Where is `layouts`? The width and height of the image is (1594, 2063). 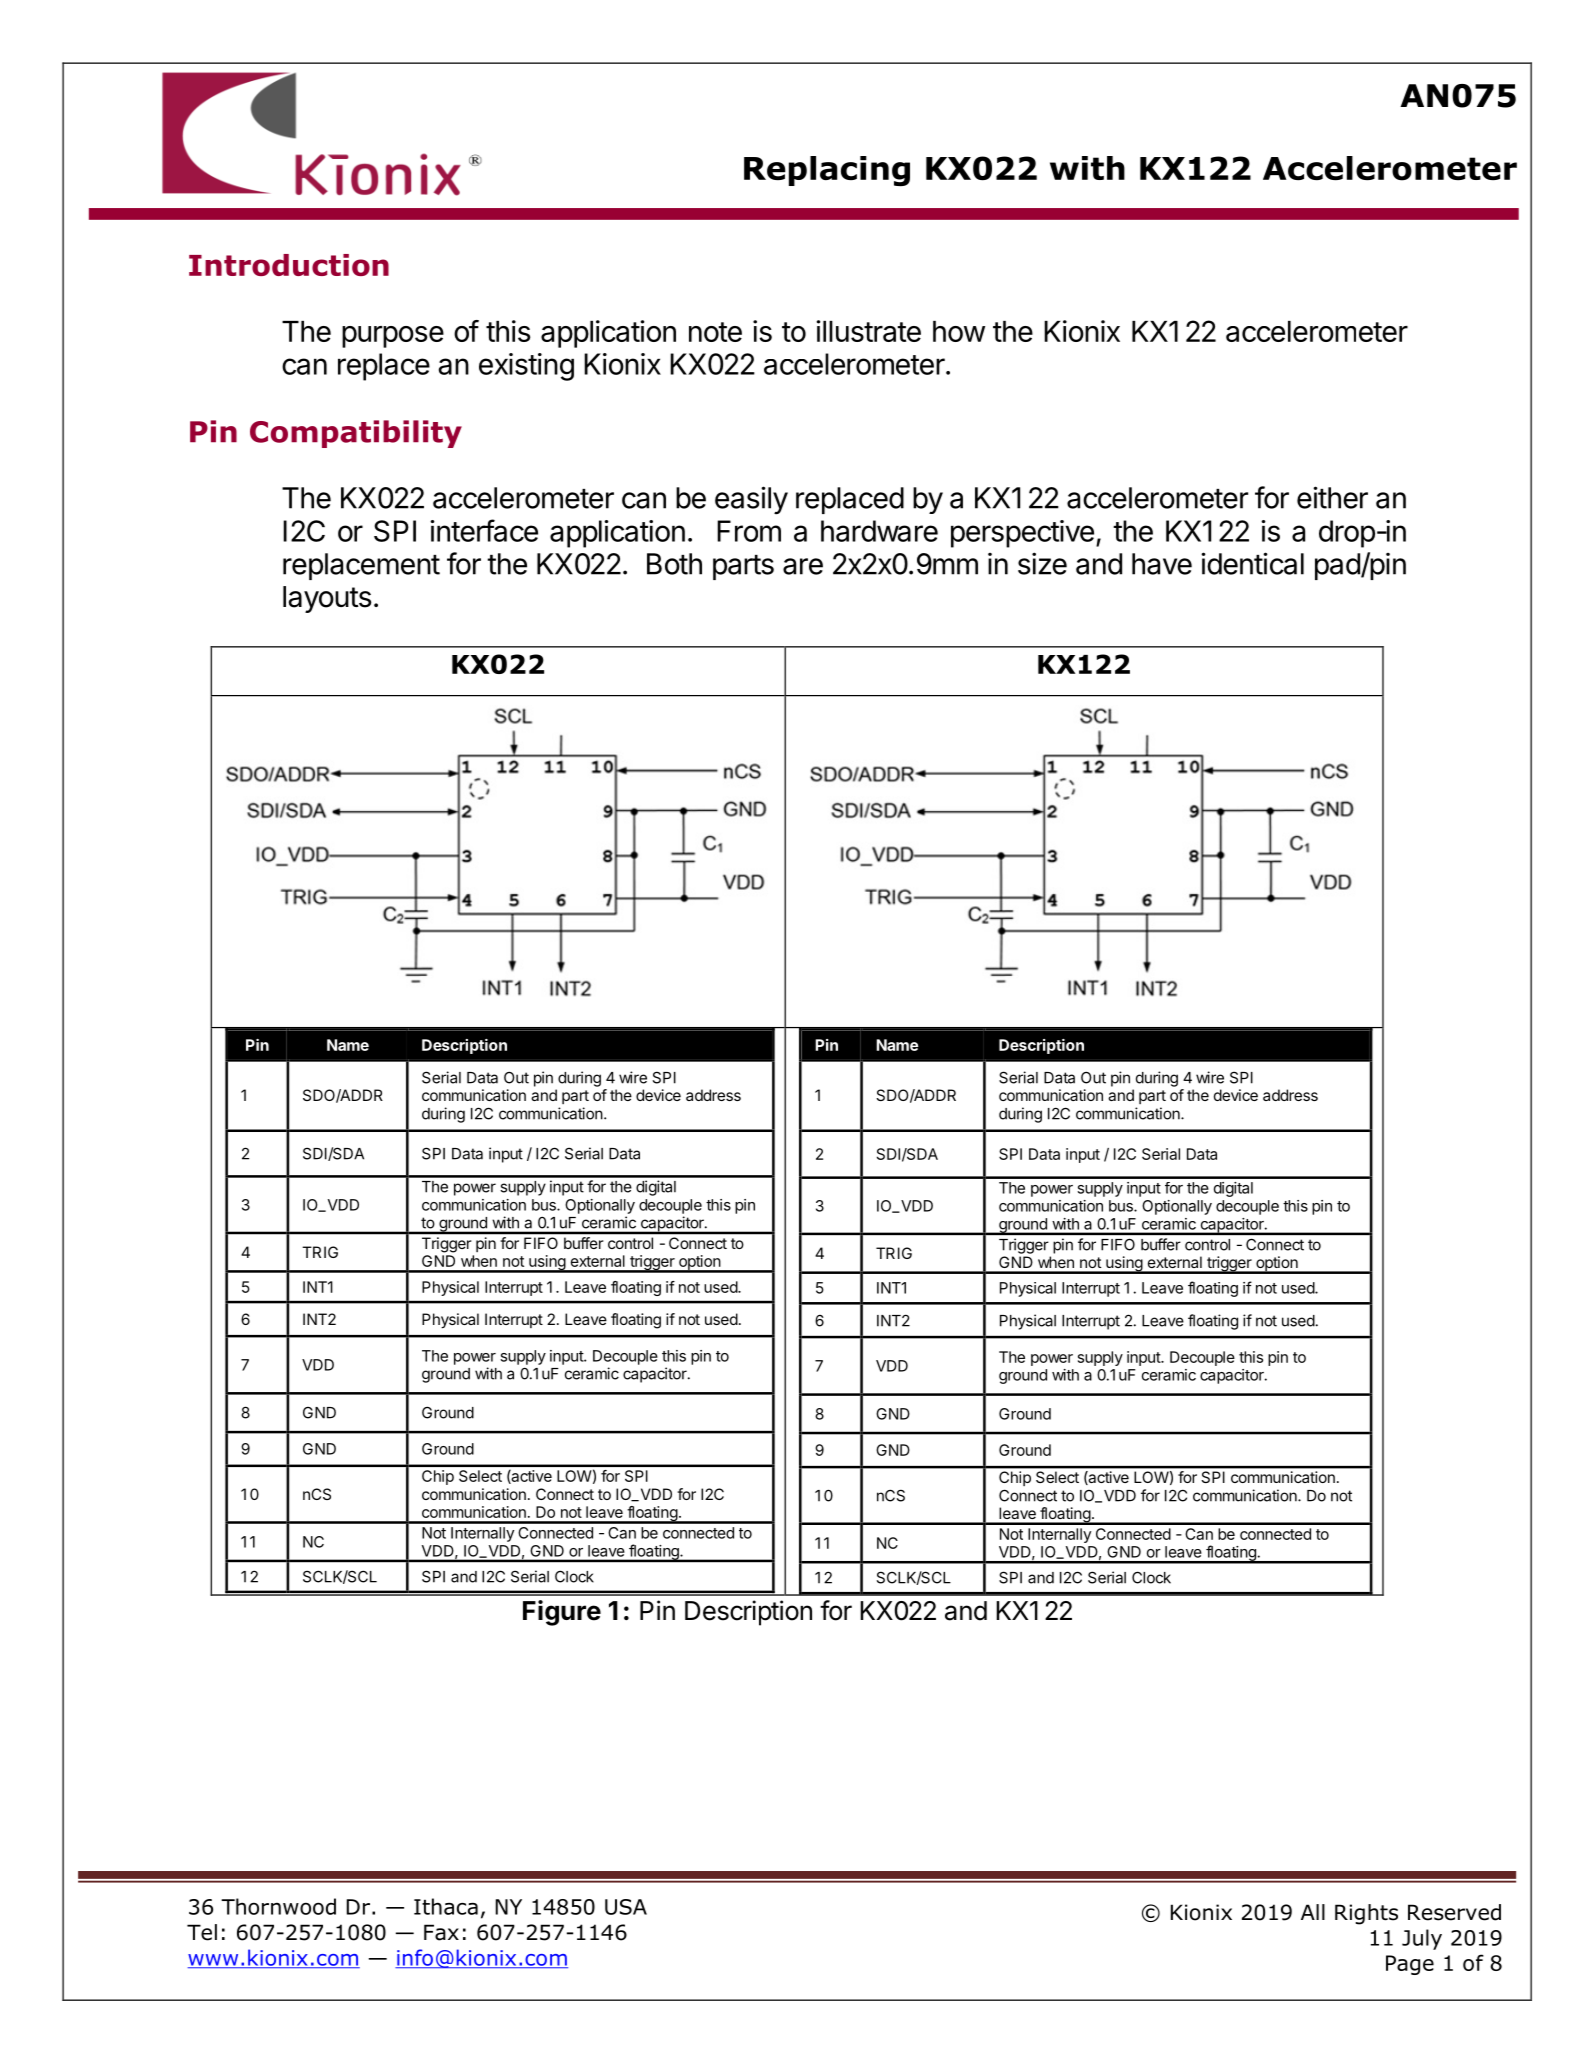
layouts is located at coordinates (327, 599).
